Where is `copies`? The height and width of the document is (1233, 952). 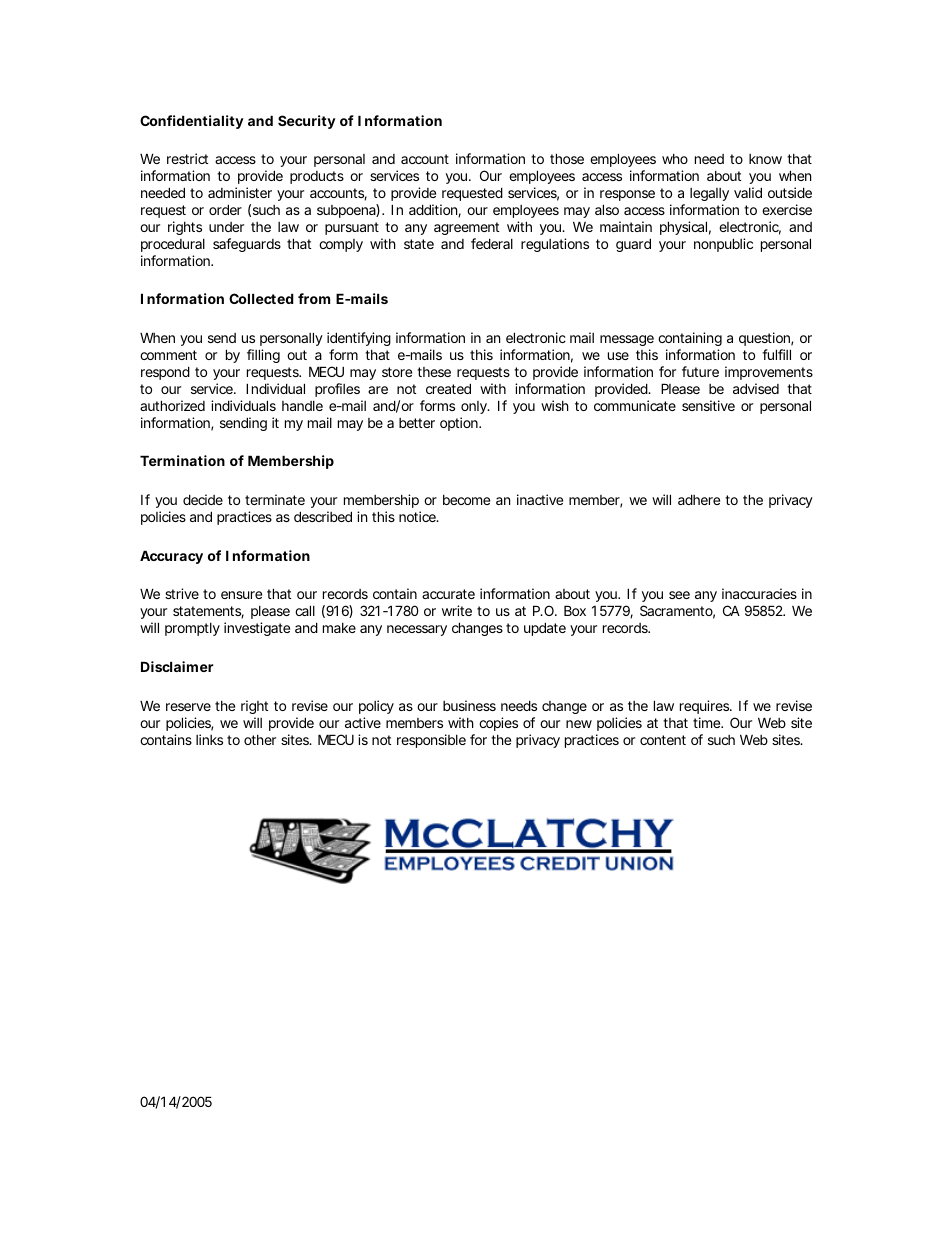
copies is located at coordinates (498, 724).
